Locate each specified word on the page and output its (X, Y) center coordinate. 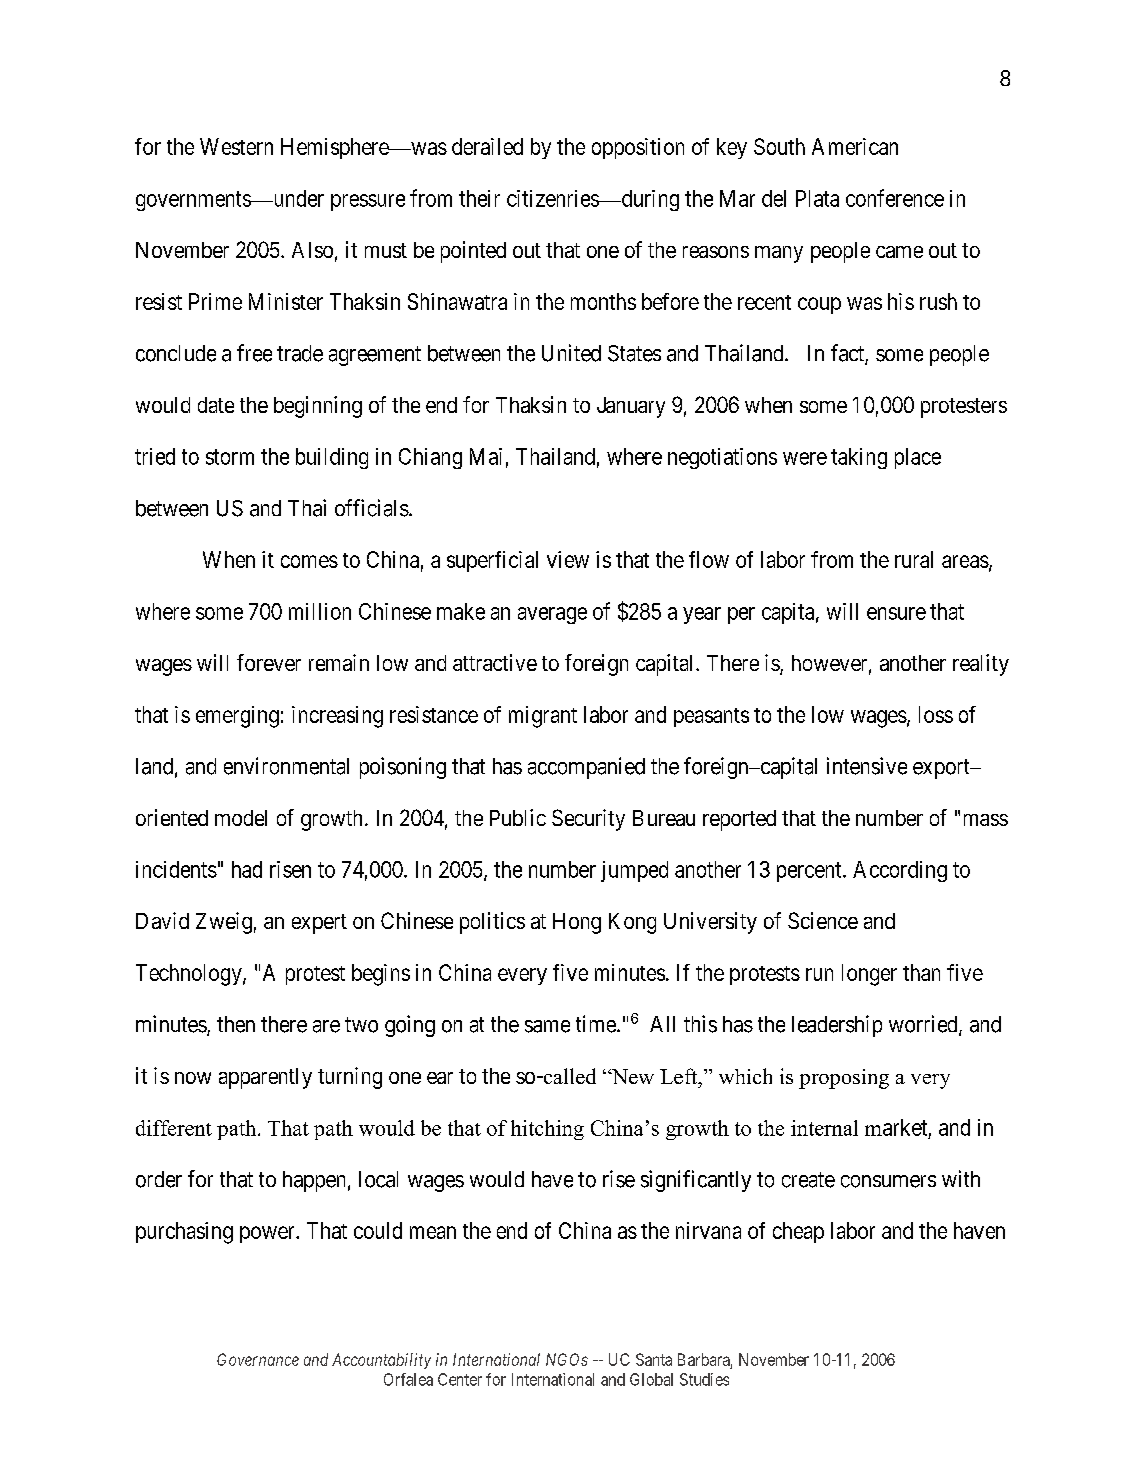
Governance (258, 1359)
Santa (654, 1359)
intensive (867, 766)
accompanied (586, 768)
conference (895, 198)
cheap (798, 1232)
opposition (638, 148)
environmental (286, 766)
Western (236, 146)
